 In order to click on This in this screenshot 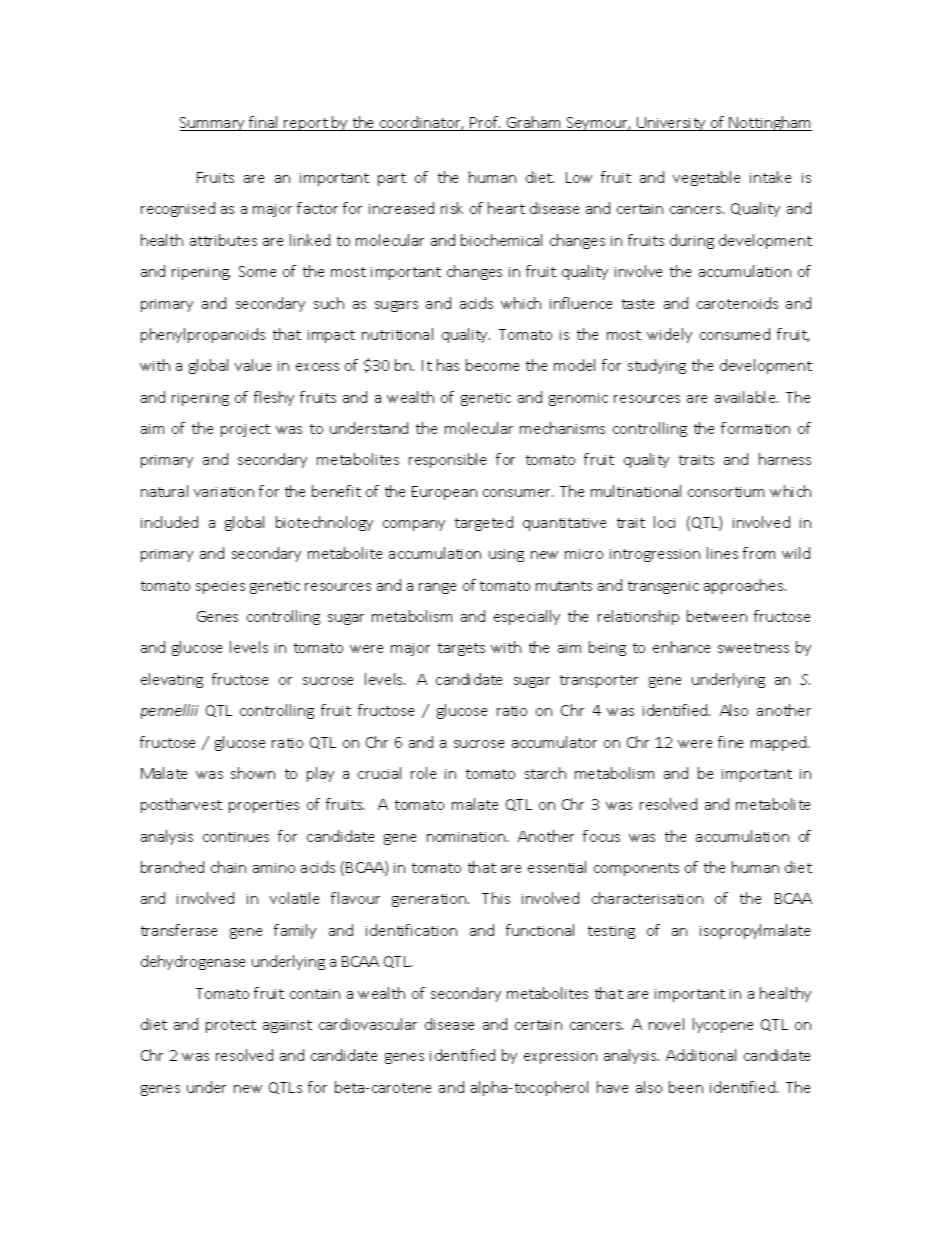, I will do `click(496, 898)`.
